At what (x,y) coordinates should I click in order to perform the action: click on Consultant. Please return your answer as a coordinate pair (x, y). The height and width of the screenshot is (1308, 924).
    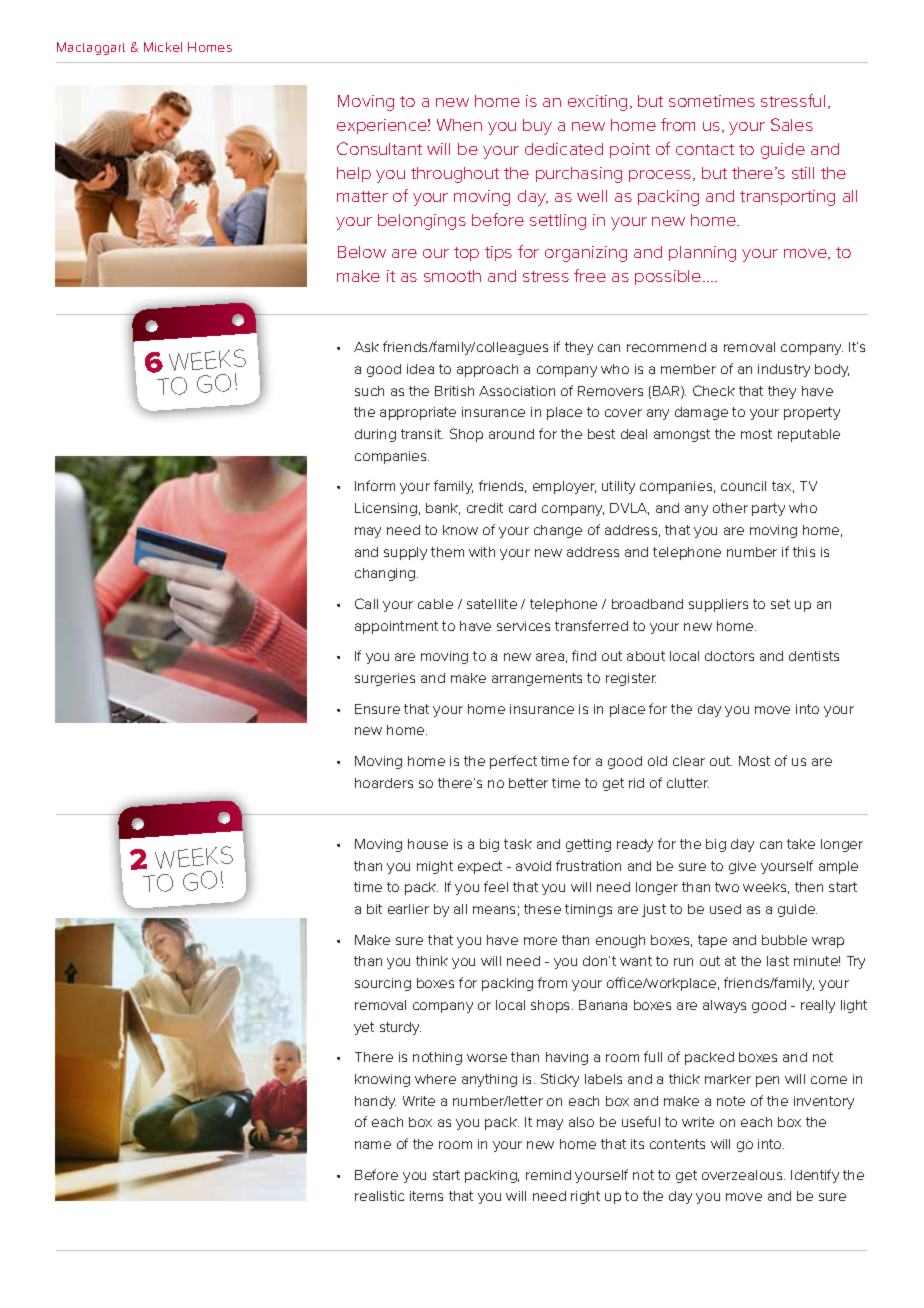
    Looking at the image, I should click on (379, 148).
